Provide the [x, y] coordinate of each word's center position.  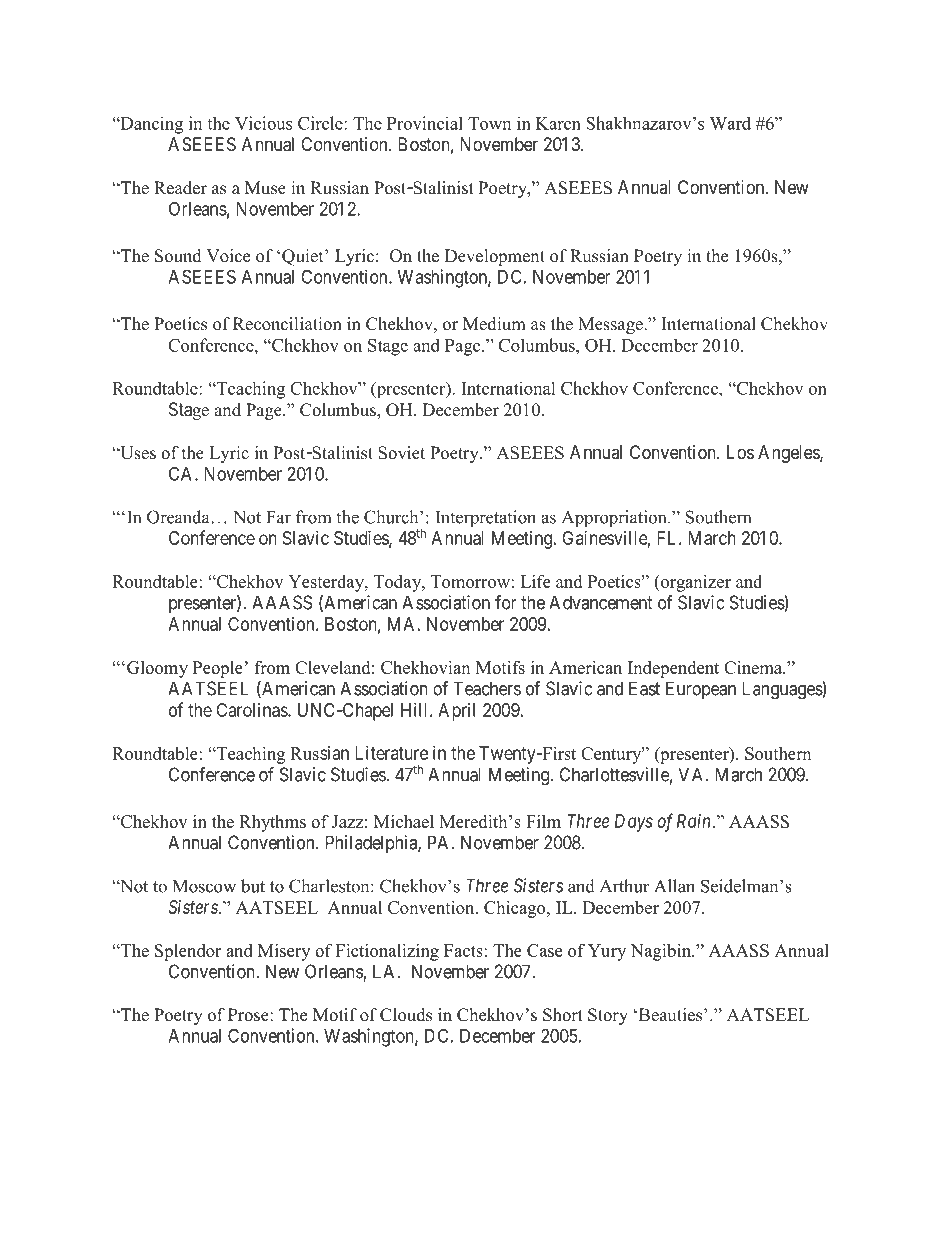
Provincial [425, 123]
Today [399, 583]
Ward [730, 123]
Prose [249, 1015]
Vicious [263, 123]
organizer [694, 583]
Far [278, 517]
